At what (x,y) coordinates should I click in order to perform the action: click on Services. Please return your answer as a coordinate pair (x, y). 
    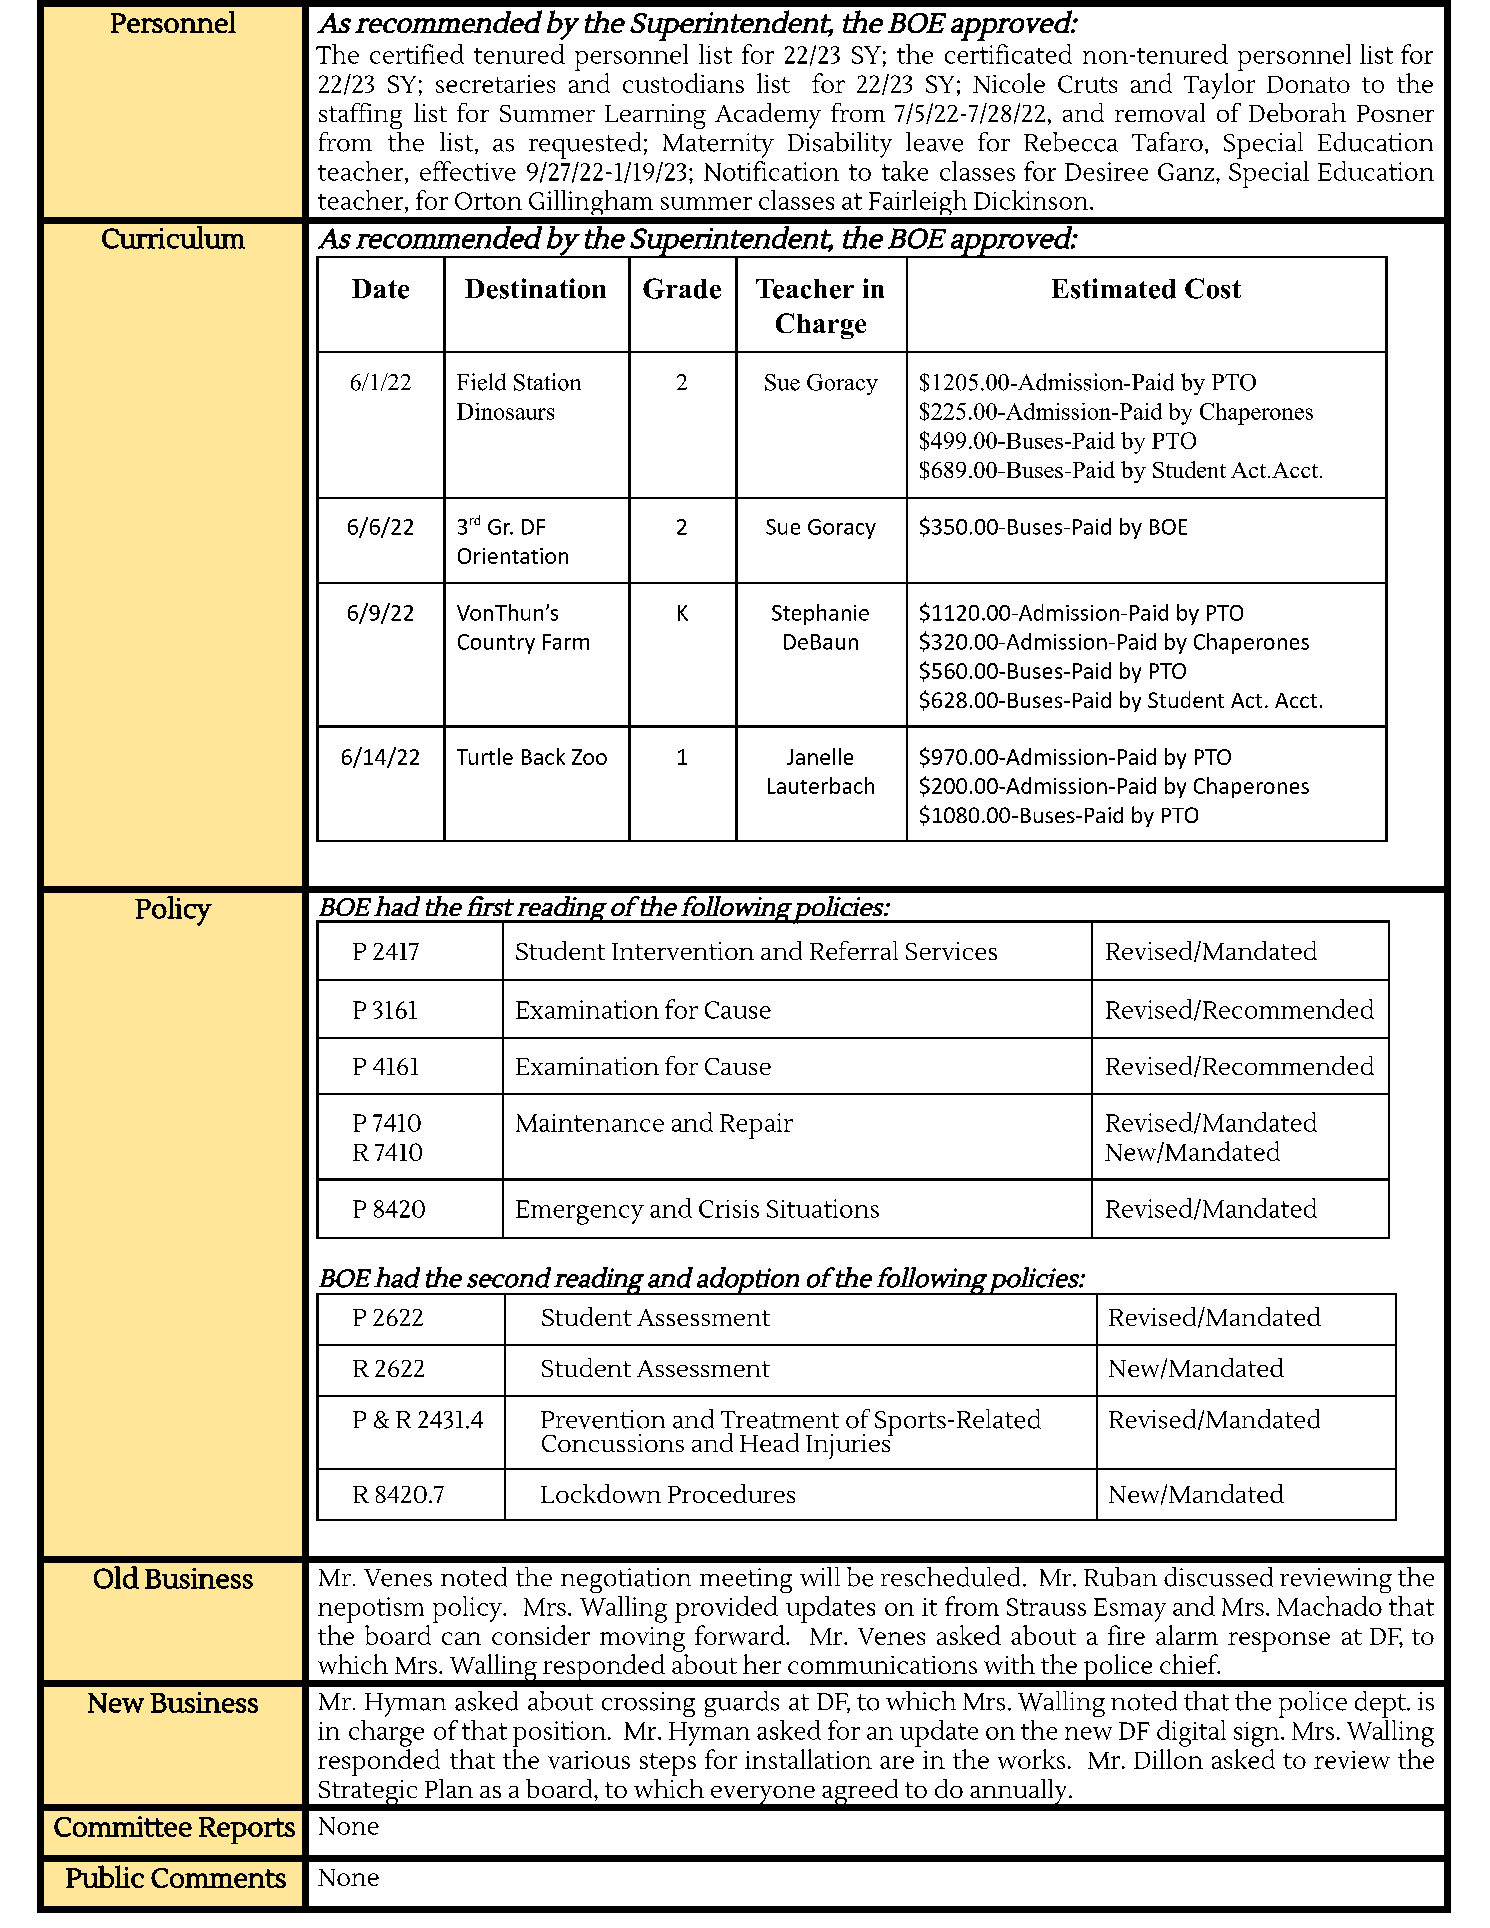
    Looking at the image, I should click on (951, 951).
